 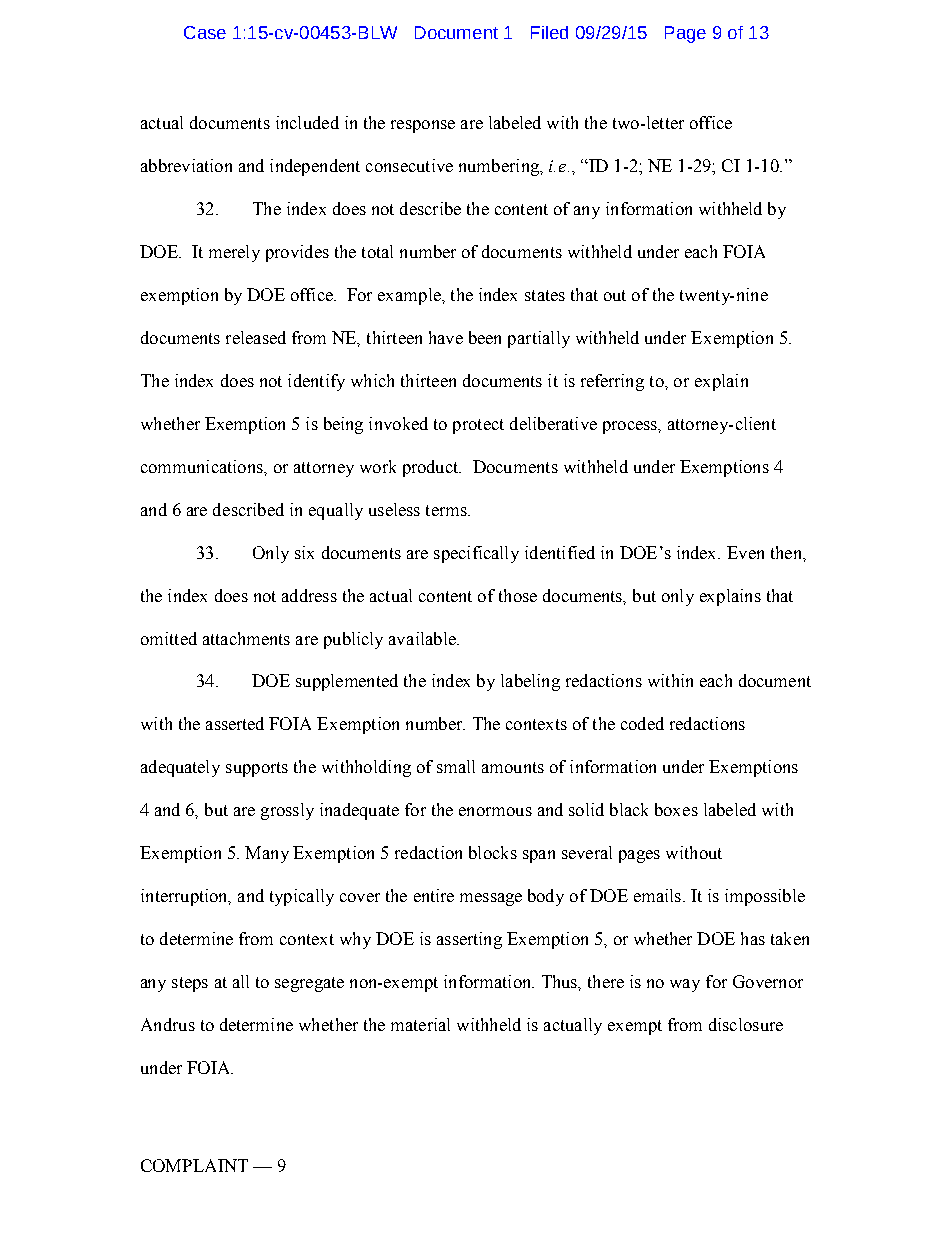 I want to click on communications, so click(x=203, y=466).
